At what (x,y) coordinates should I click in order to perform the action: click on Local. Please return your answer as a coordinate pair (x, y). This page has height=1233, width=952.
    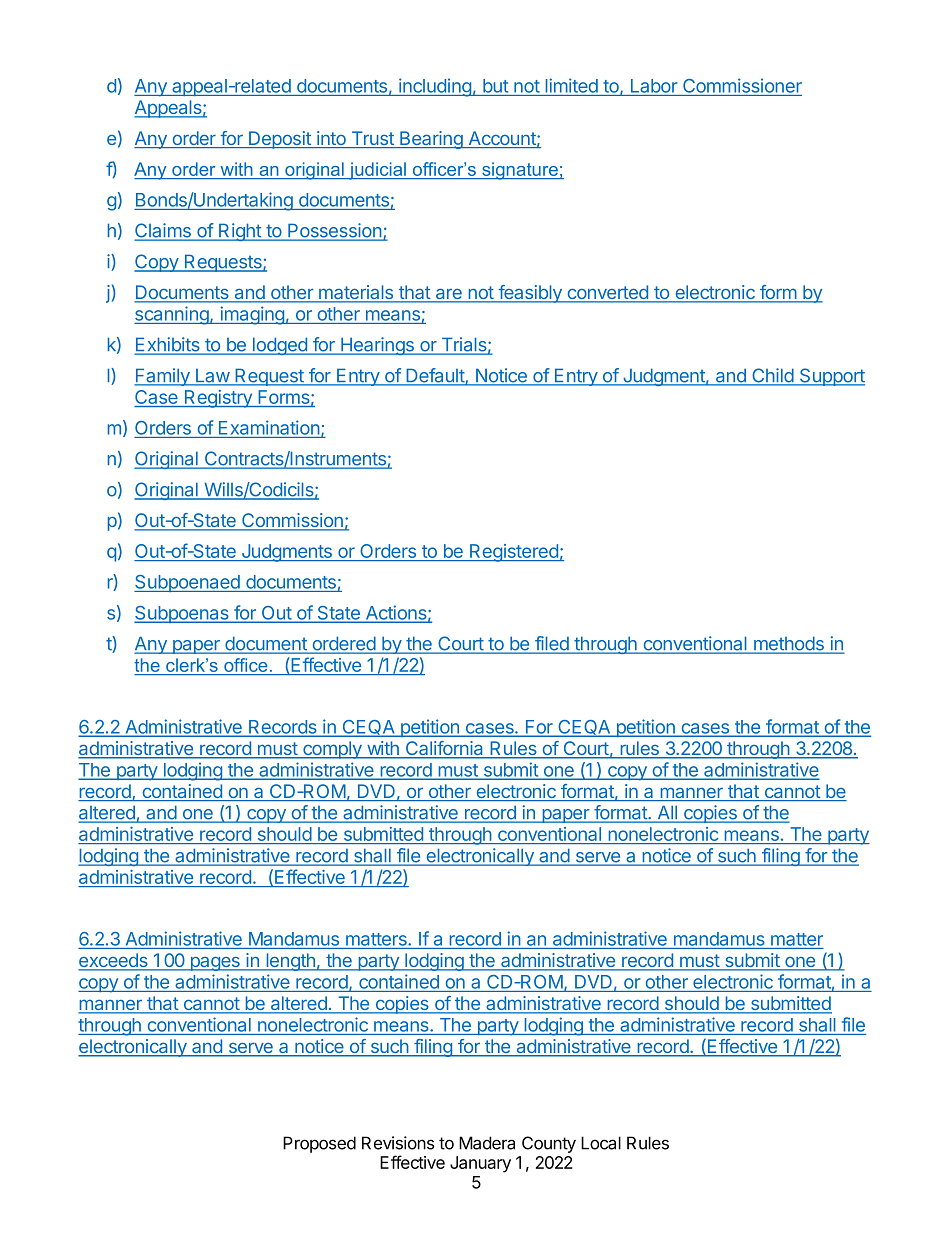
    Looking at the image, I should click on (601, 1143).
